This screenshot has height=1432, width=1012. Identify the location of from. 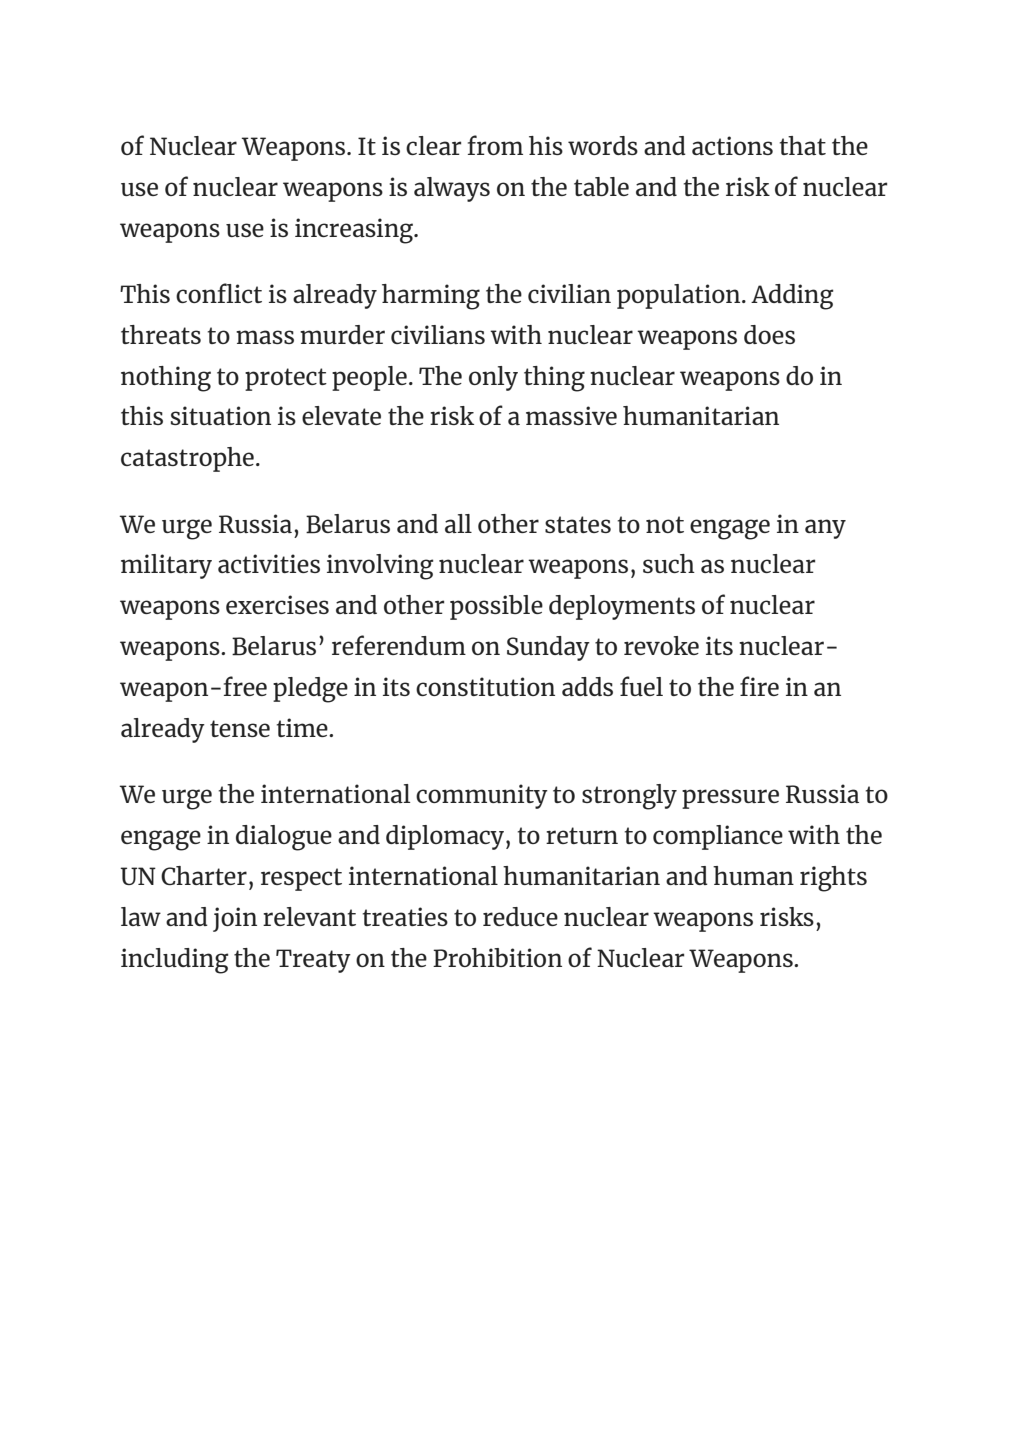
(495, 145).
